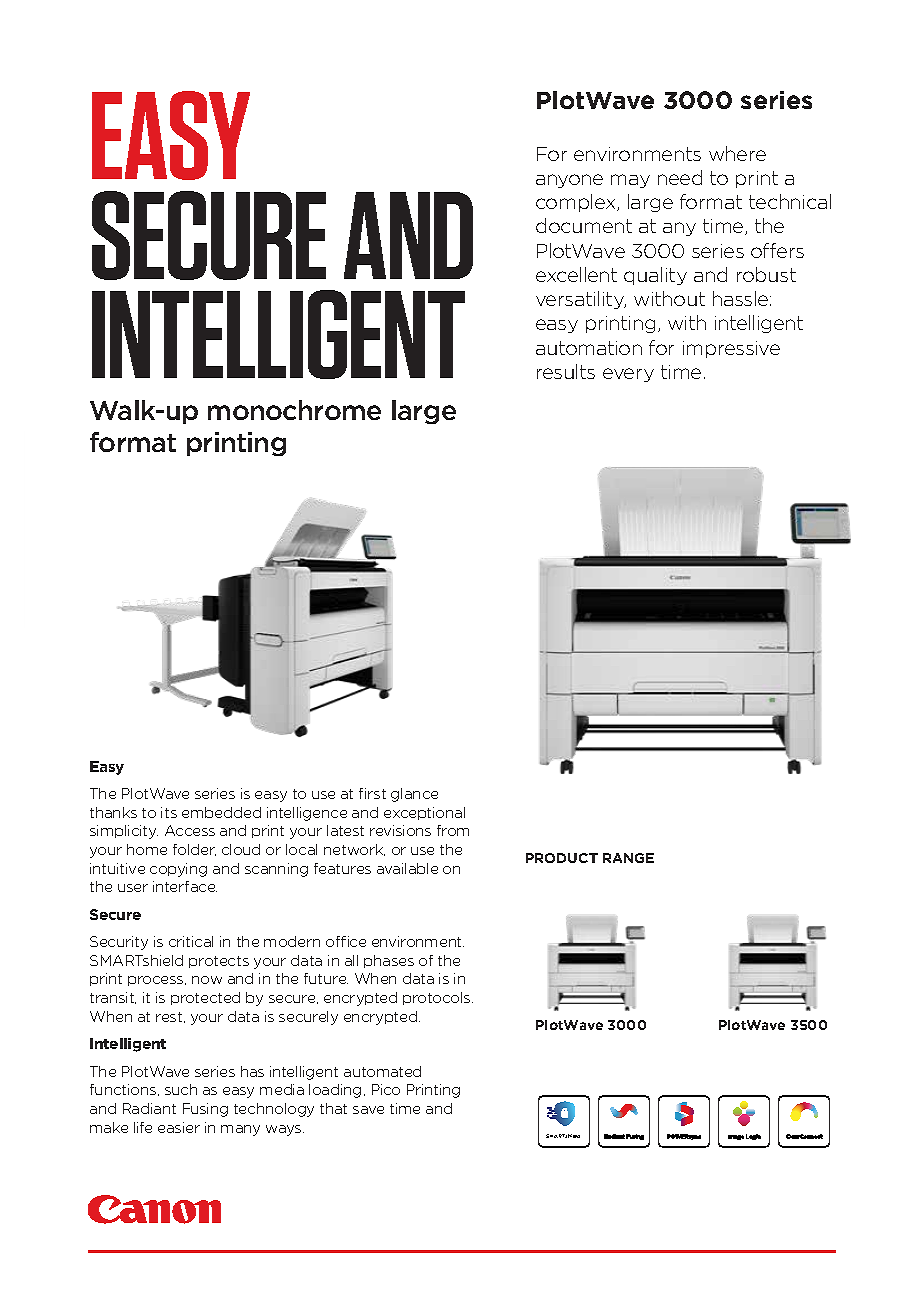 Image resolution: width=924 pixels, height=1308 pixels. What do you see at coordinates (731, 349) in the document?
I see `impressive` at bounding box center [731, 349].
